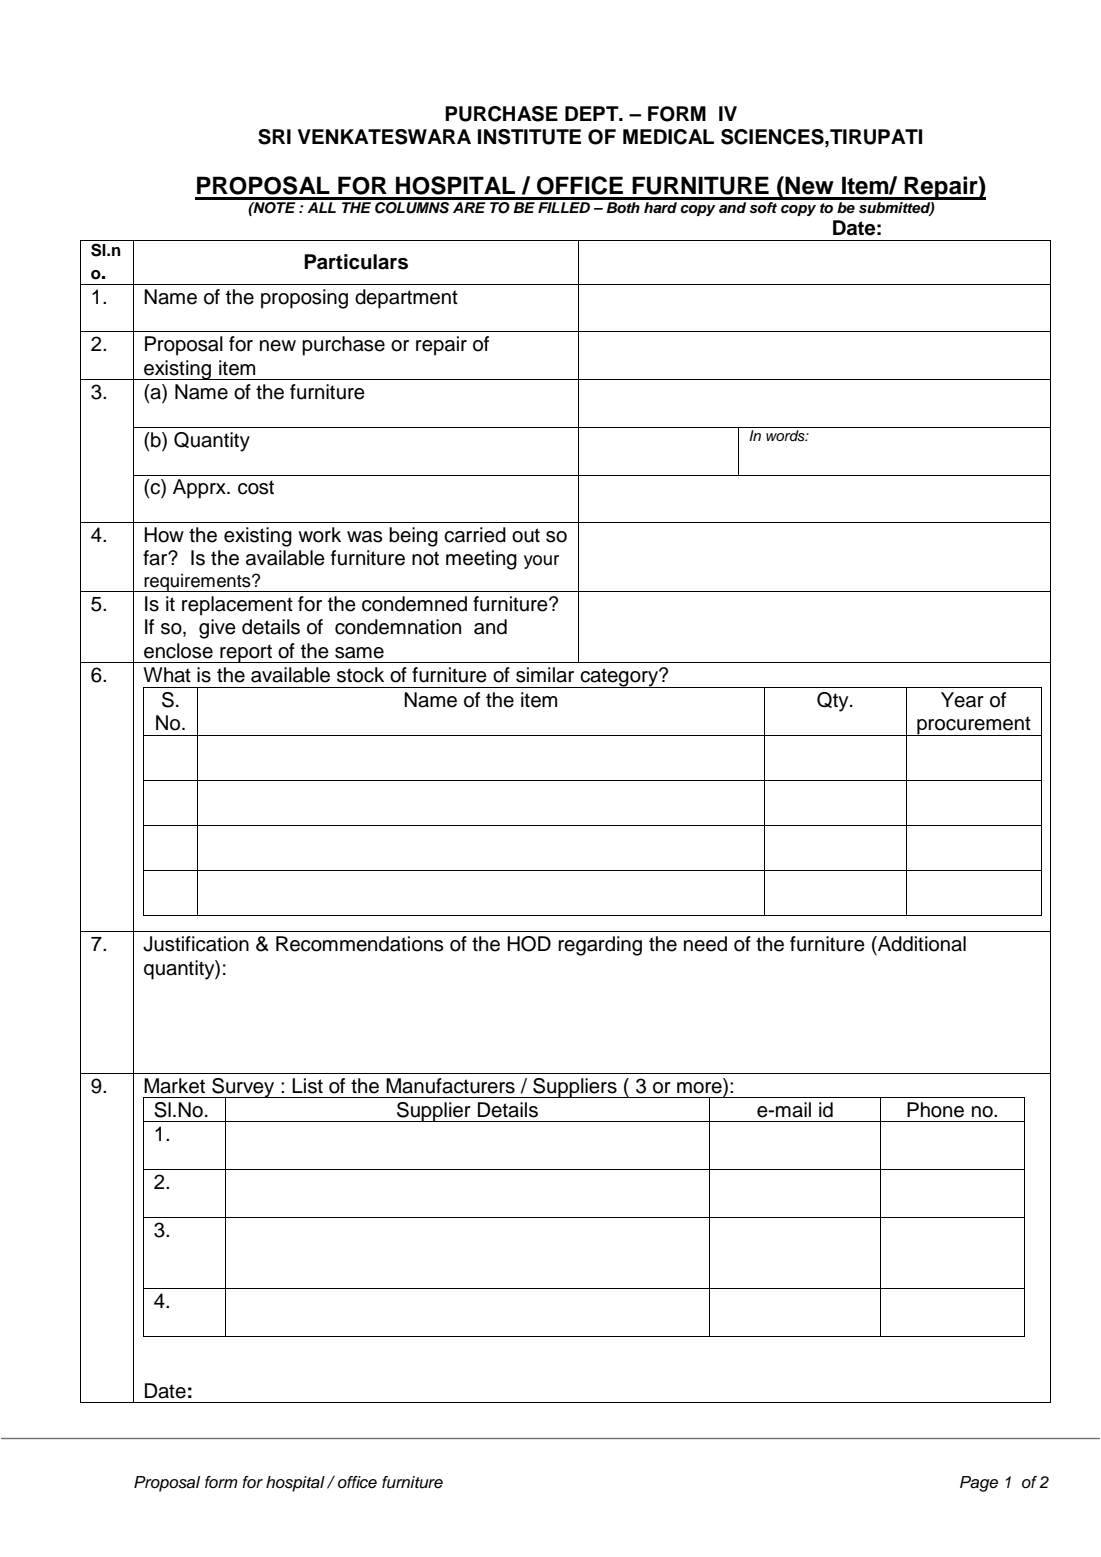 The height and width of the screenshot is (1557, 1101). Describe the element at coordinates (450, 1086) in the screenshot. I see `Manufacturers` at that location.
